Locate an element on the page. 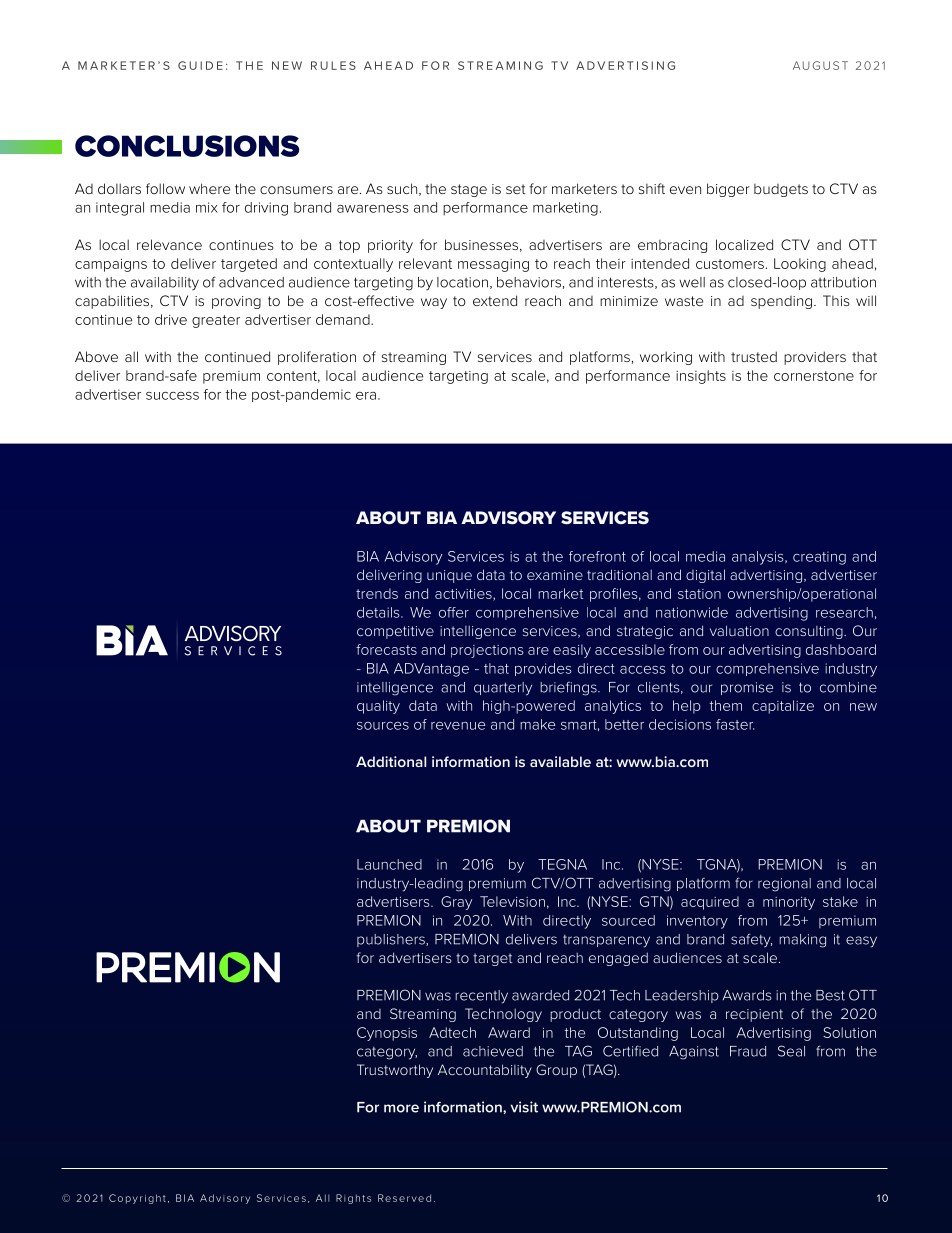 The width and height of the document is (952, 1233). stage is located at coordinates (469, 190).
